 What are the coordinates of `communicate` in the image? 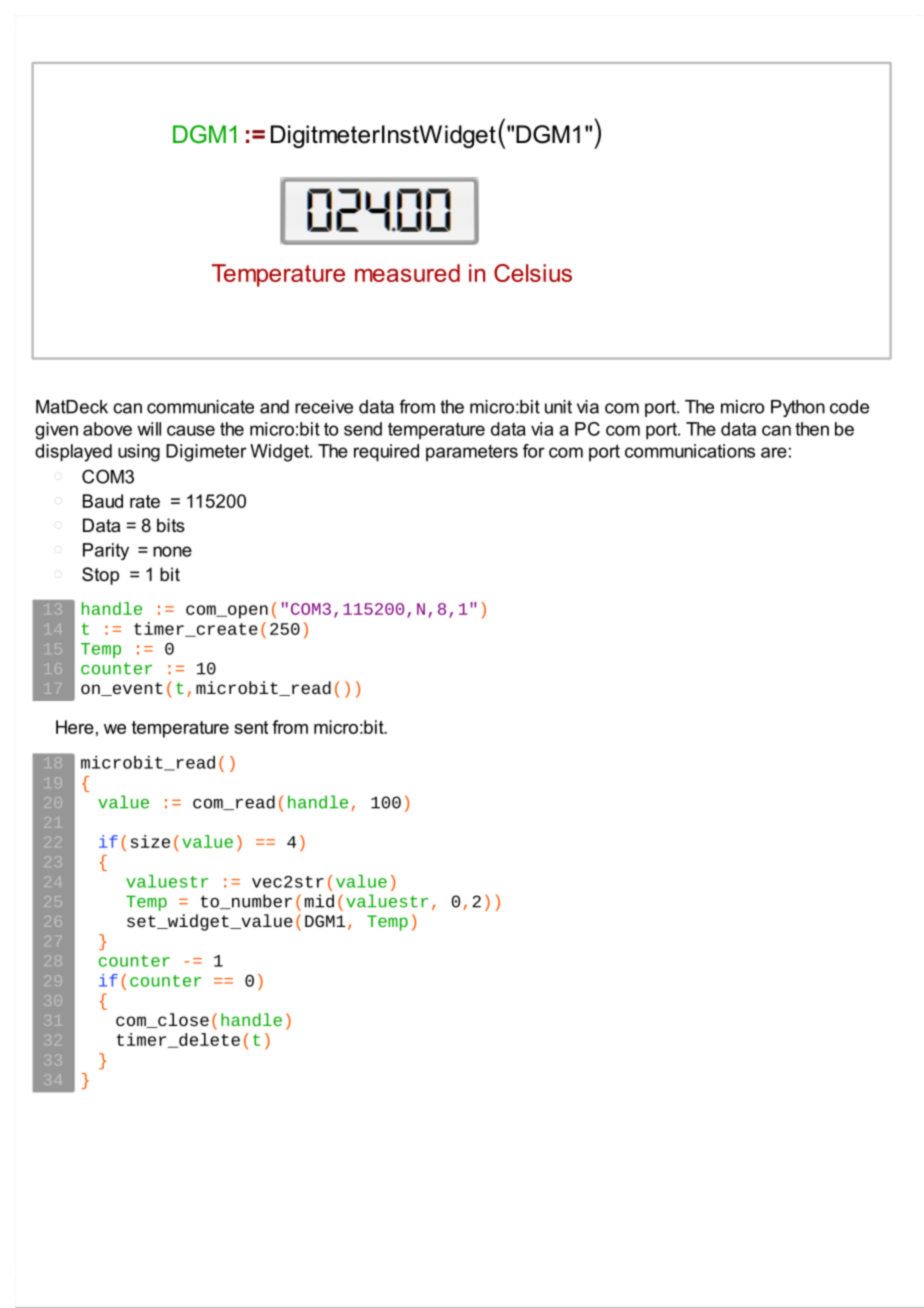 It's located at (200, 407).
